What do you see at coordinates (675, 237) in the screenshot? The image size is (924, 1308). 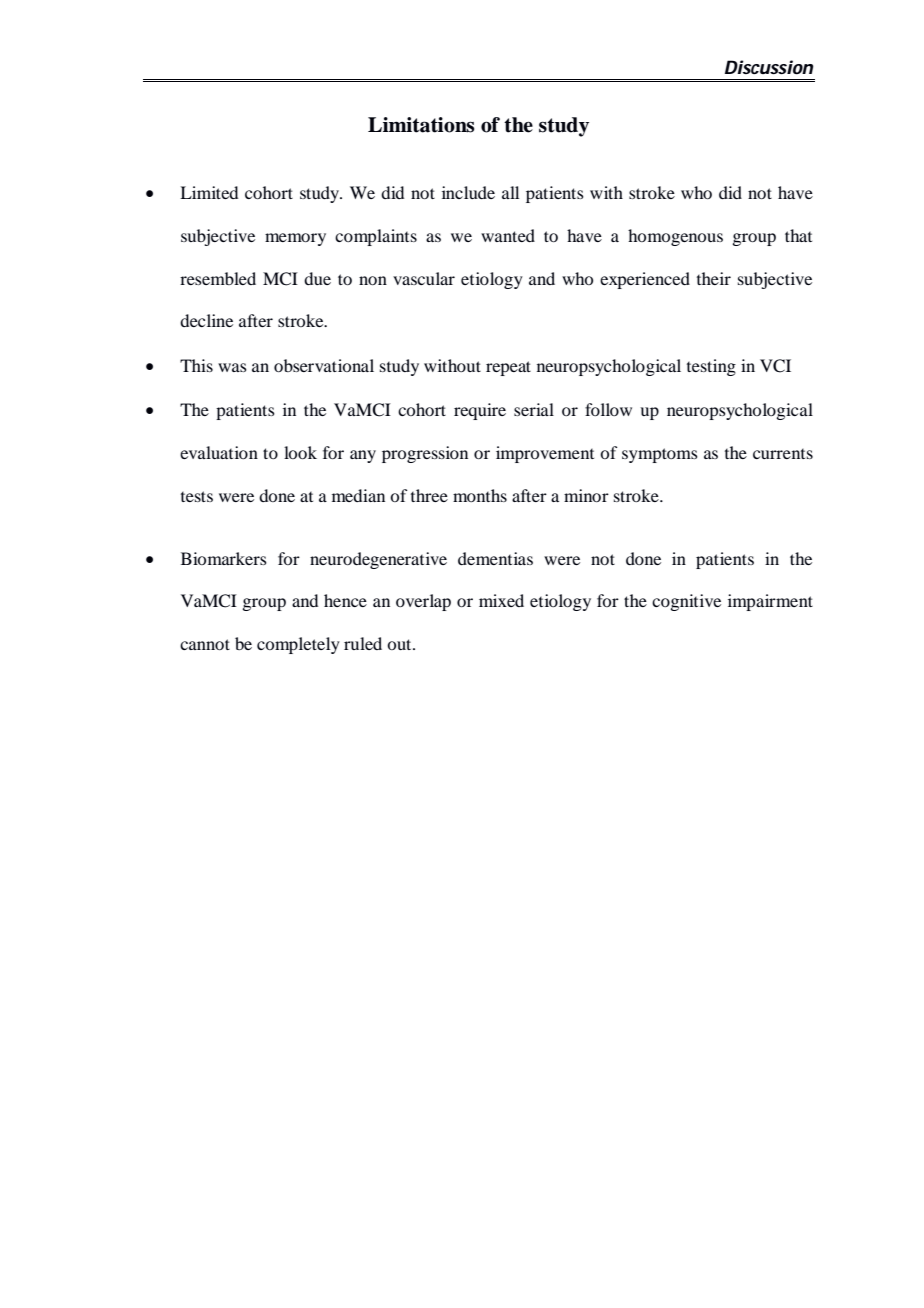 I see `homogenous` at bounding box center [675, 237].
